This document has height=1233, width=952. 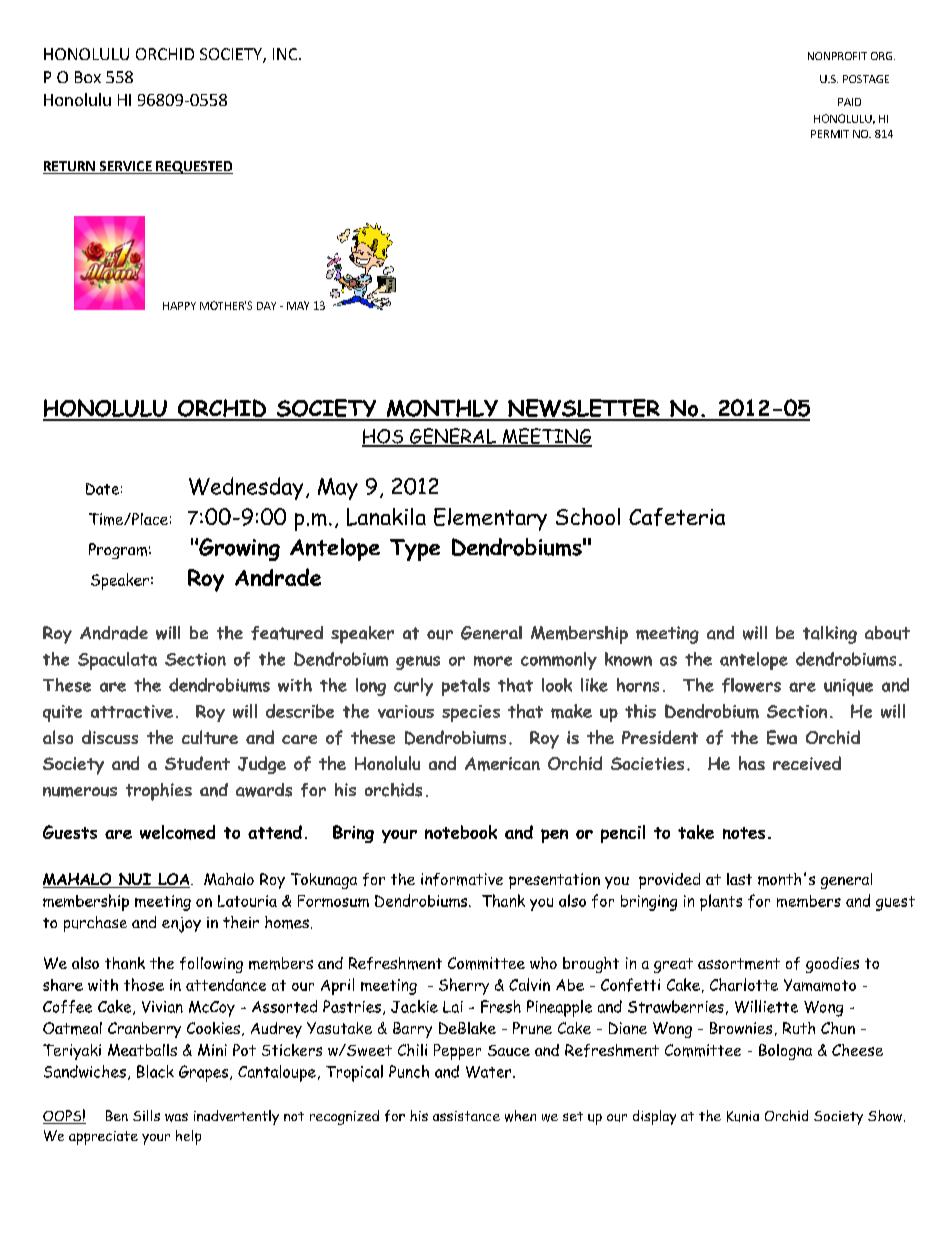 I want to click on featured, so click(x=287, y=633).
